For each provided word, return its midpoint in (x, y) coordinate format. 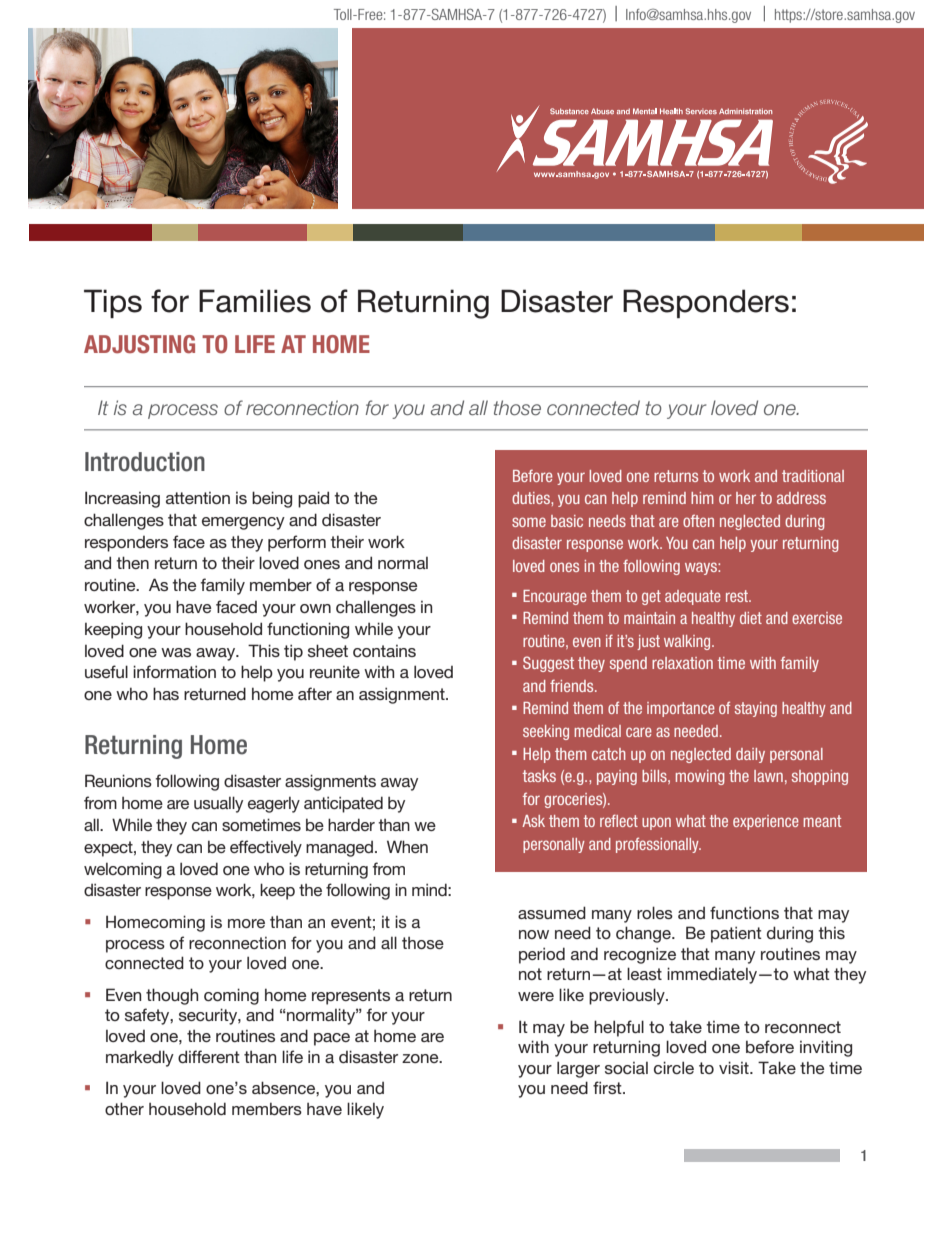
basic (567, 521)
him (702, 498)
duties (532, 498)
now (534, 934)
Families (255, 301)
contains (384, 651)
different (209, 1056)
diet (751, 618)
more (246, 923)
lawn (768, 776)
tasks (539, 776)
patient (736, 934)
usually (218, 804)
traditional (813, 476)
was (176, 652)
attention (198, 498)
